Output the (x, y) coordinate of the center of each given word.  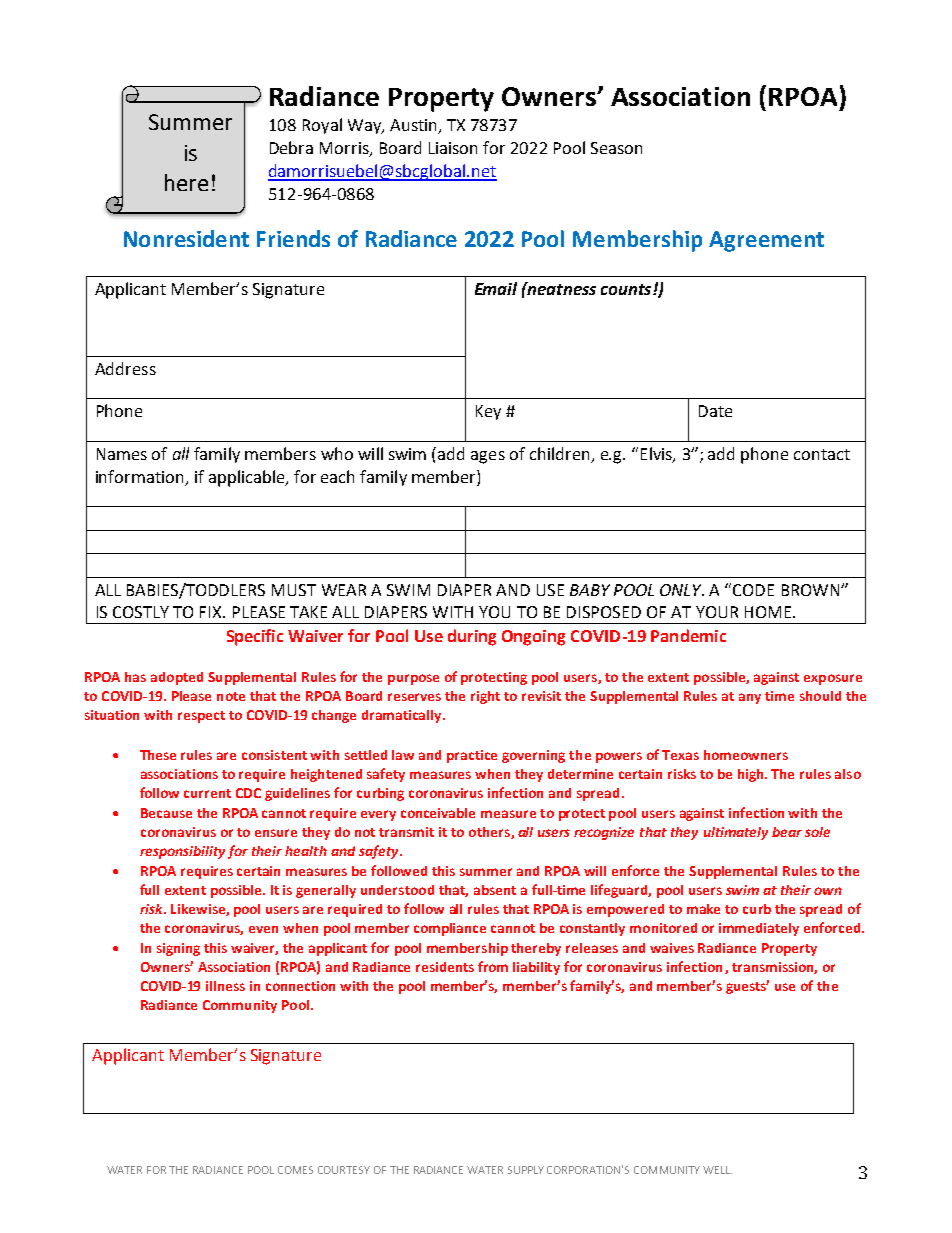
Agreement (766, 241)
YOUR (717, 612)
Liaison (453, 148)
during (472, 637)
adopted (177, 678)
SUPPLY (526, 1170)
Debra (291, 147)
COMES (295, 1170)
